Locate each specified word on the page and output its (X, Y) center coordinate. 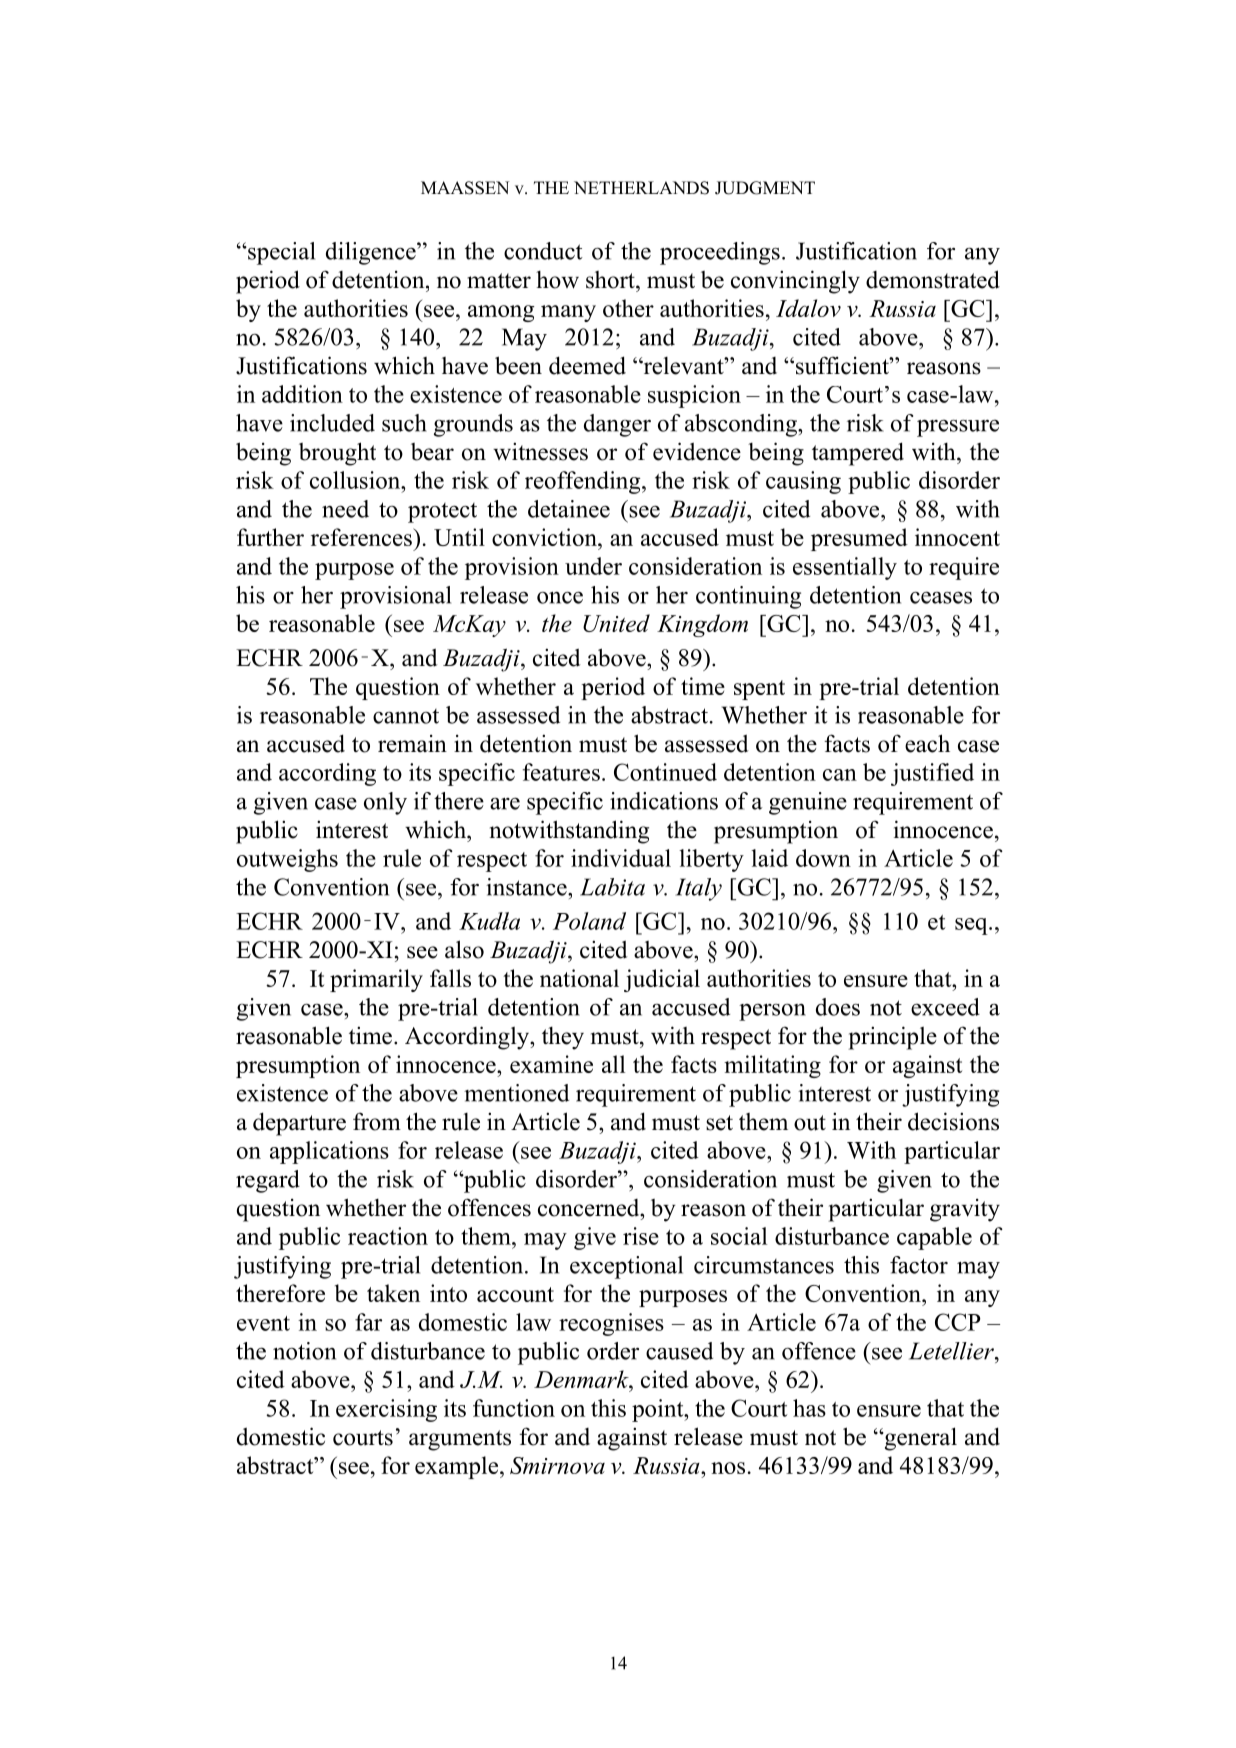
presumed (859, 539)
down (823, 858)
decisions (953, 1121)
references (362, 537)
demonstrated (933, 279)
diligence (372, 253)
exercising (386, 1410)
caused (679, 1351)
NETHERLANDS (641, 188)
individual (621, 858)
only (385, 803)
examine (551, 1064)
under (593, 566)
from (377, 1121)
